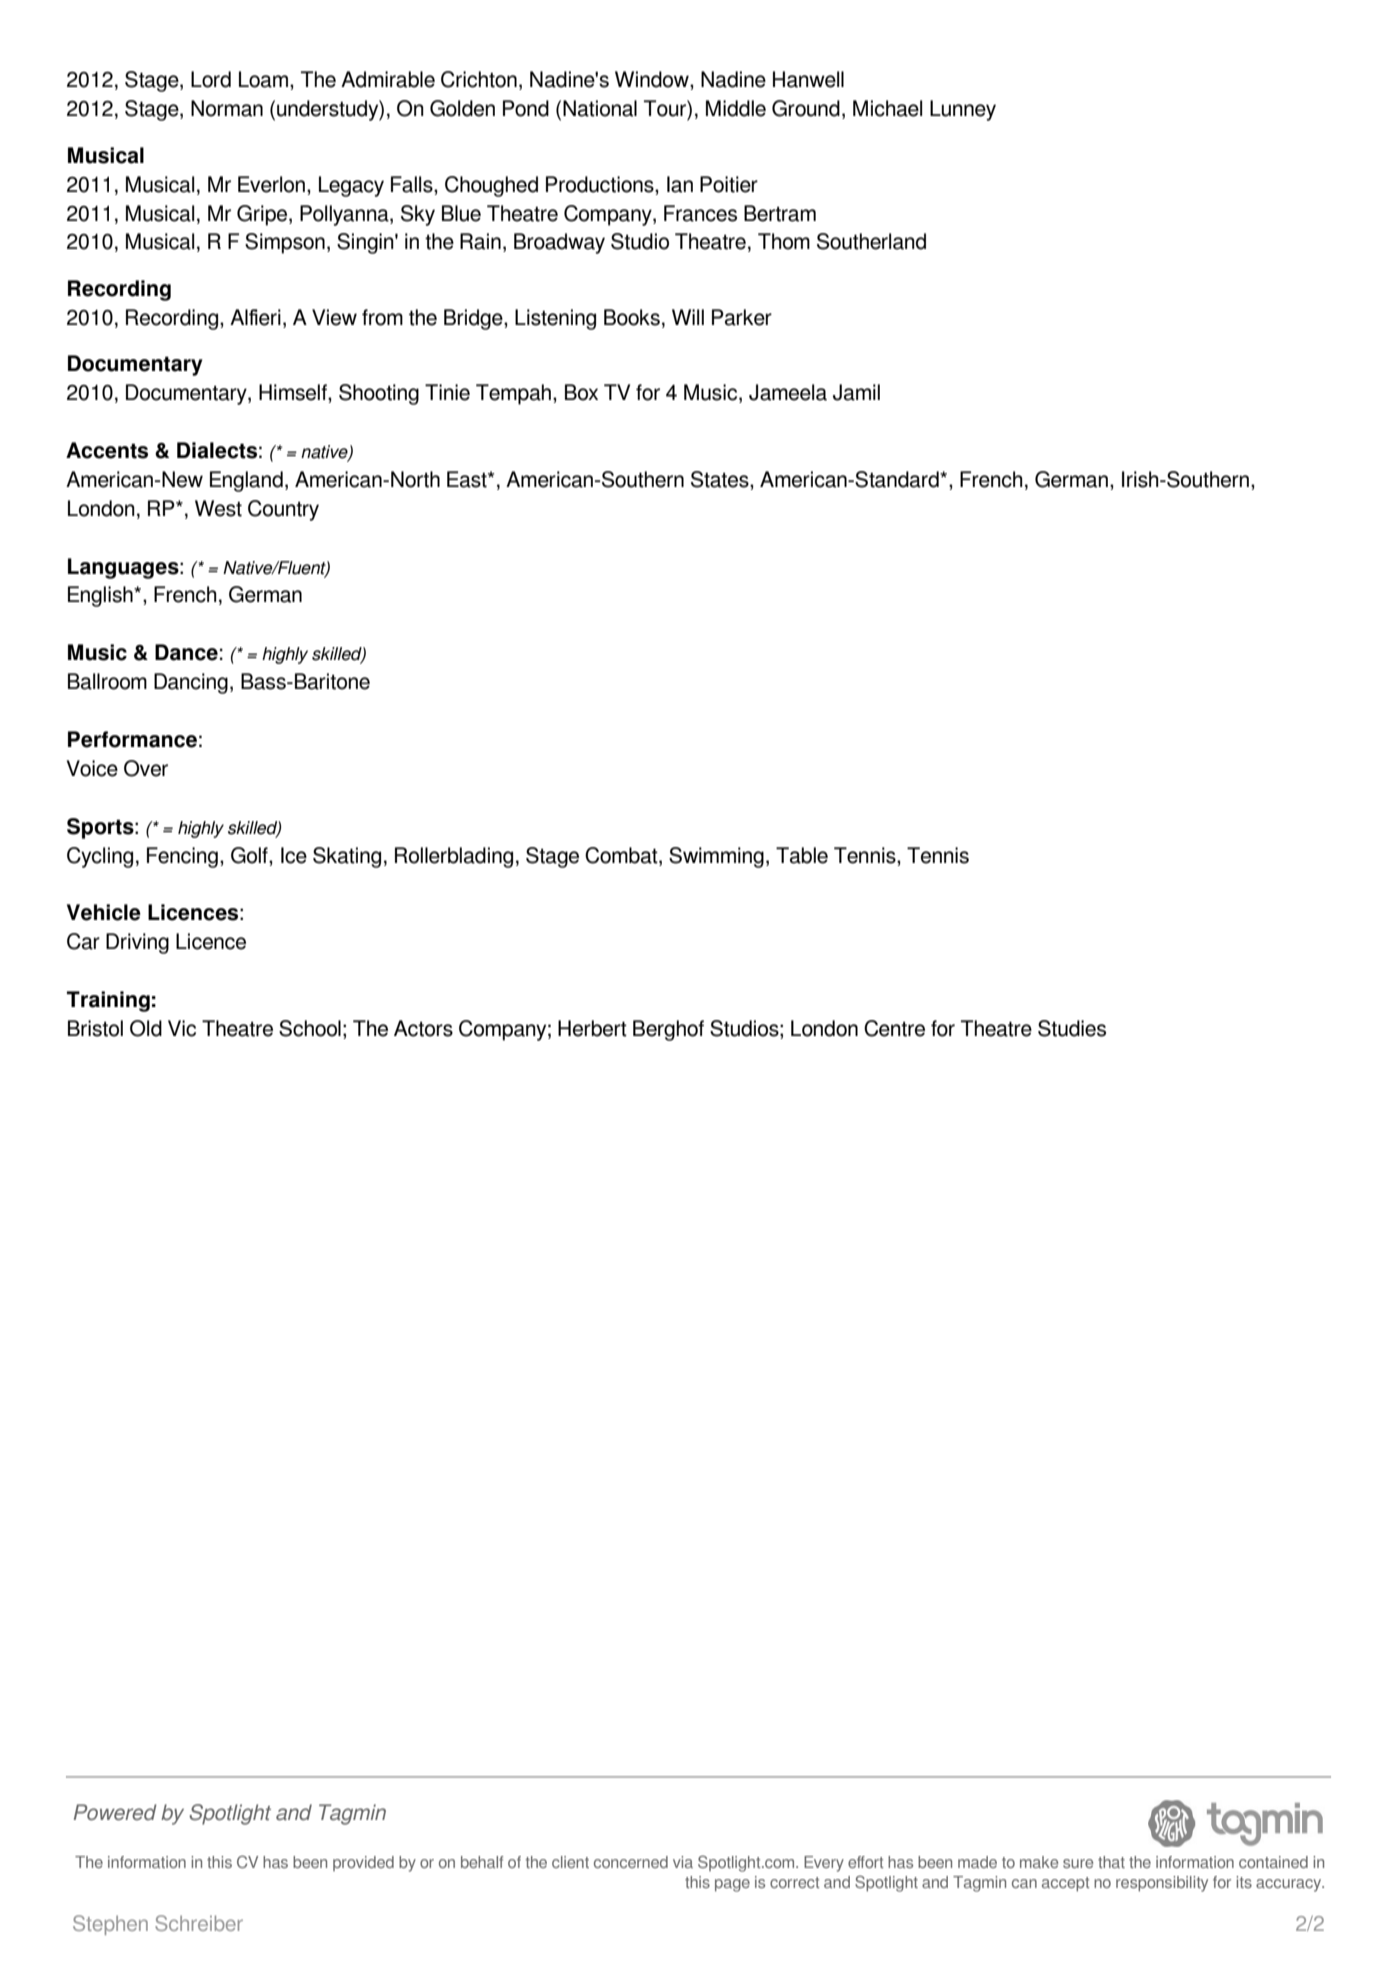  Describe the element at coordinates (182, 1028) in the screenshot. I see `Vic` at that location.
